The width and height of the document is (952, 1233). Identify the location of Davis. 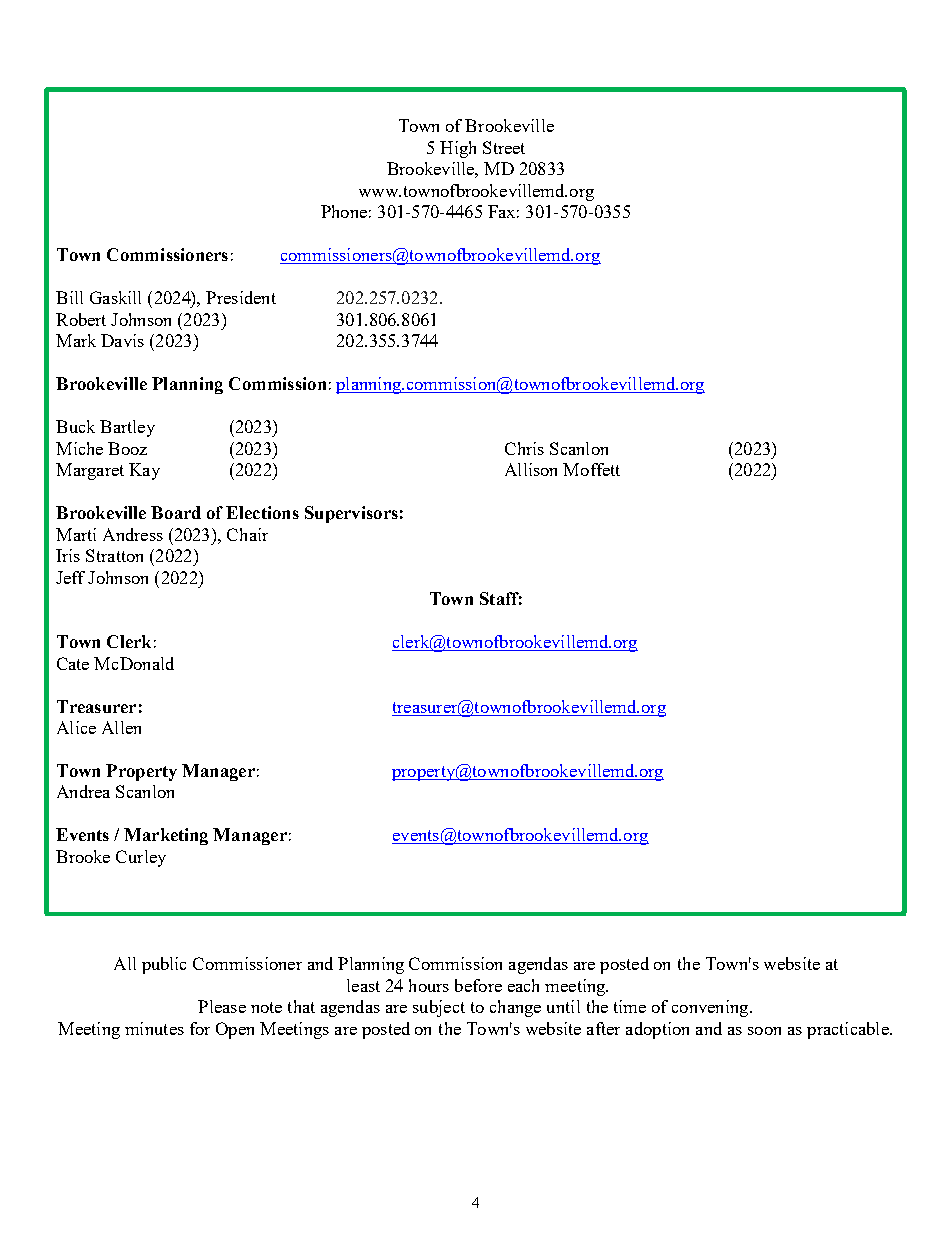
(122, 340).
